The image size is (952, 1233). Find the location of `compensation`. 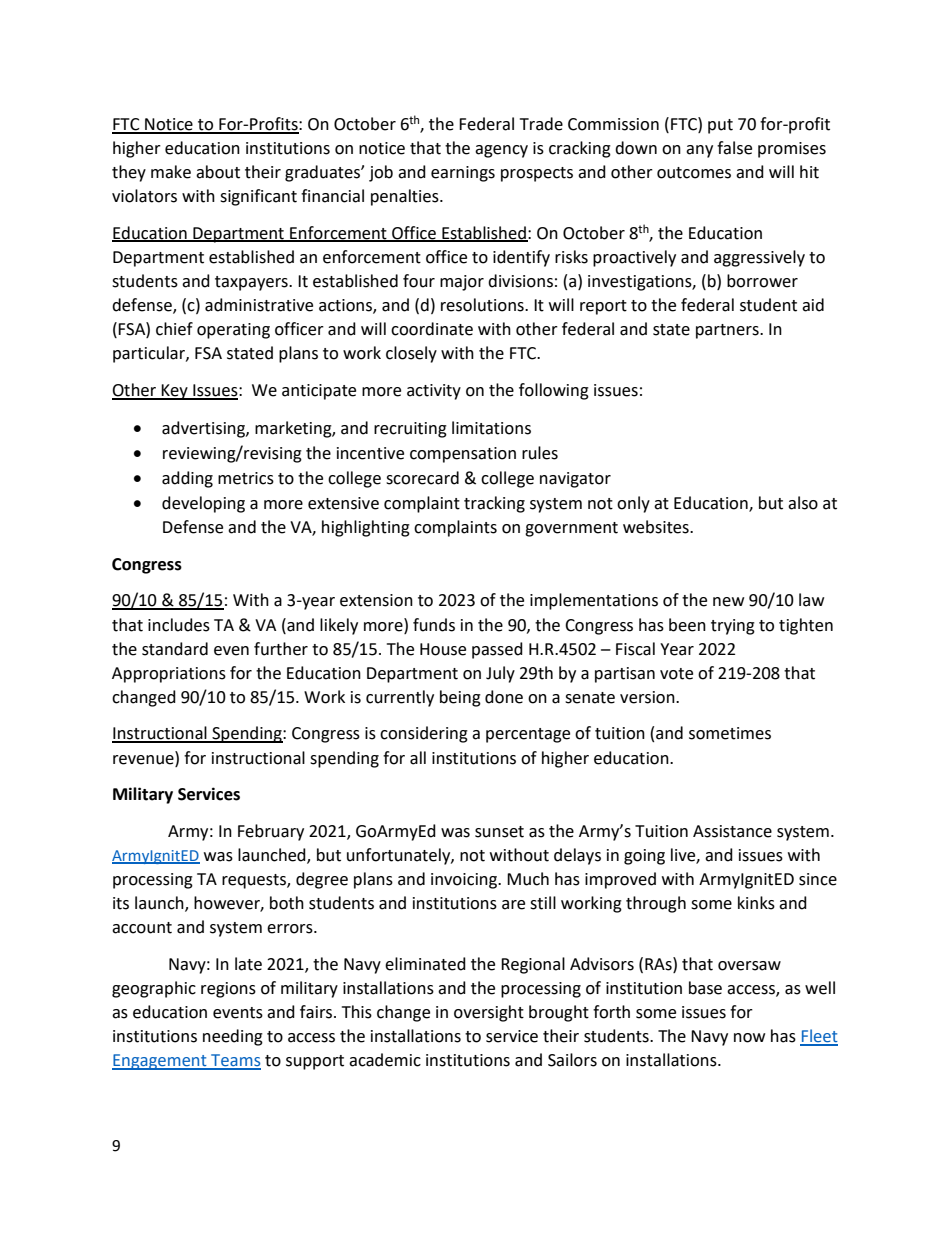

compensation is located at coordinates (463, 455).
